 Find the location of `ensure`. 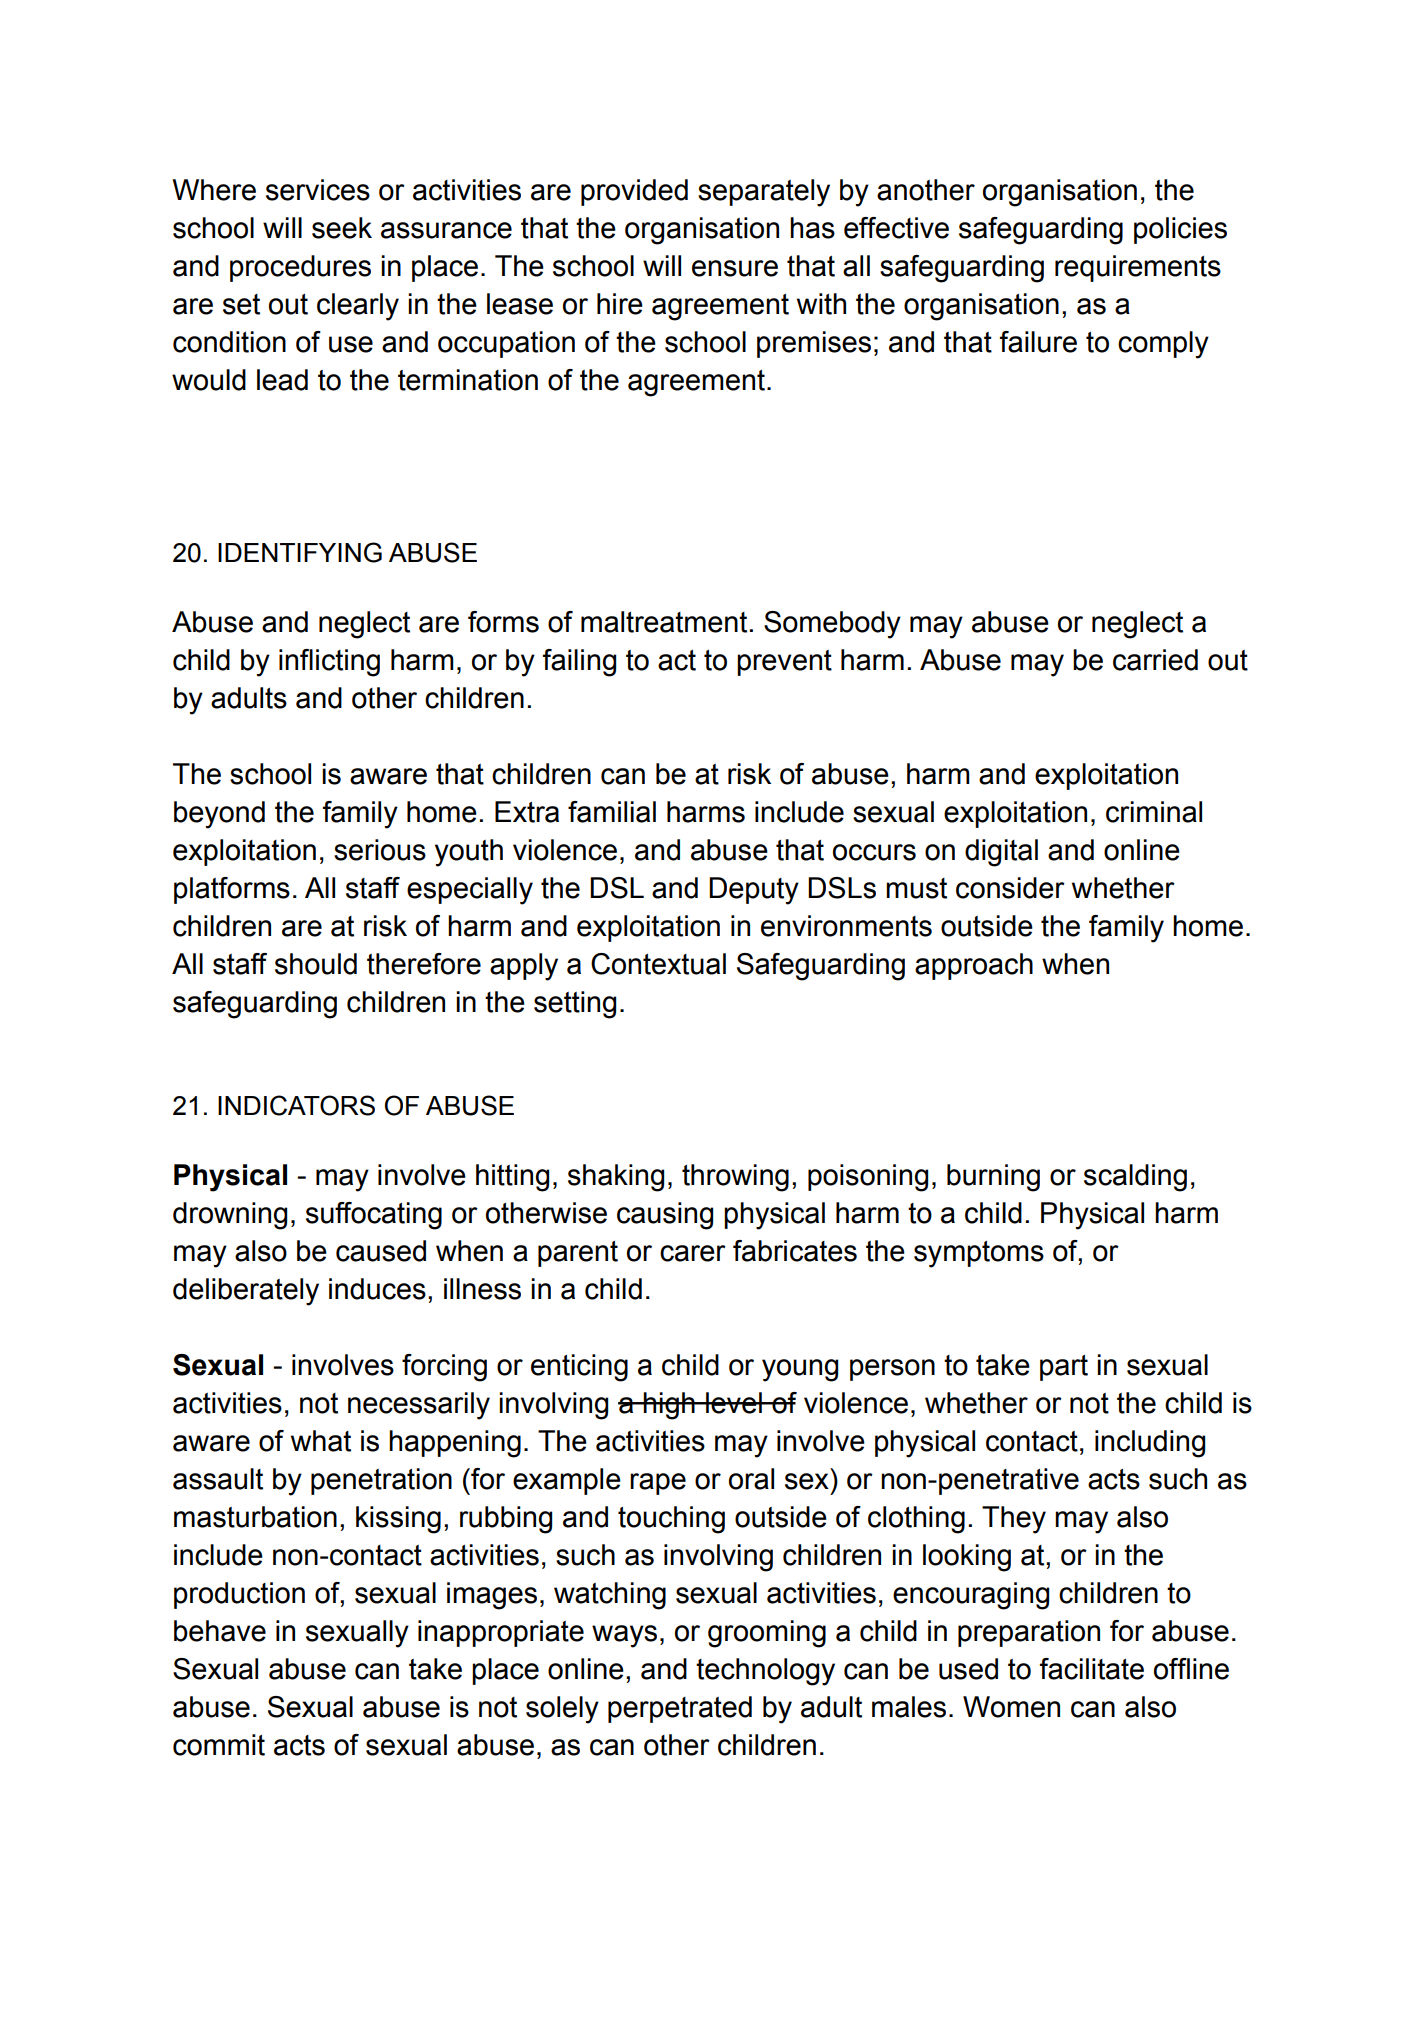

ensure is located at coordinates (735, 268).
